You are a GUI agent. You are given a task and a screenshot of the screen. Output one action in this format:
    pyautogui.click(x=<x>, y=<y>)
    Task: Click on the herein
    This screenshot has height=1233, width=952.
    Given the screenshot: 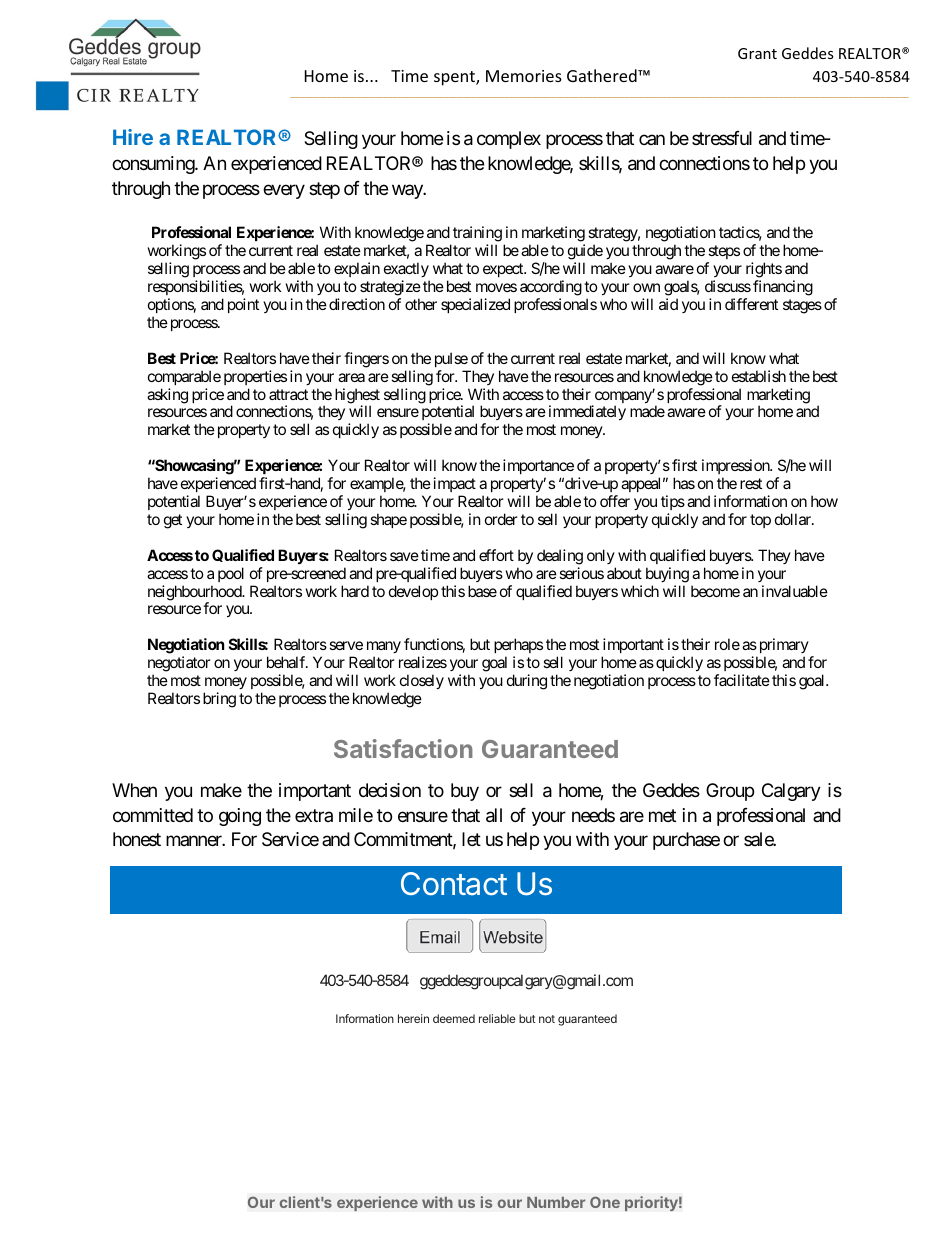 What is the action you would take?
    pyautogui.click(x=413, y=1018)
